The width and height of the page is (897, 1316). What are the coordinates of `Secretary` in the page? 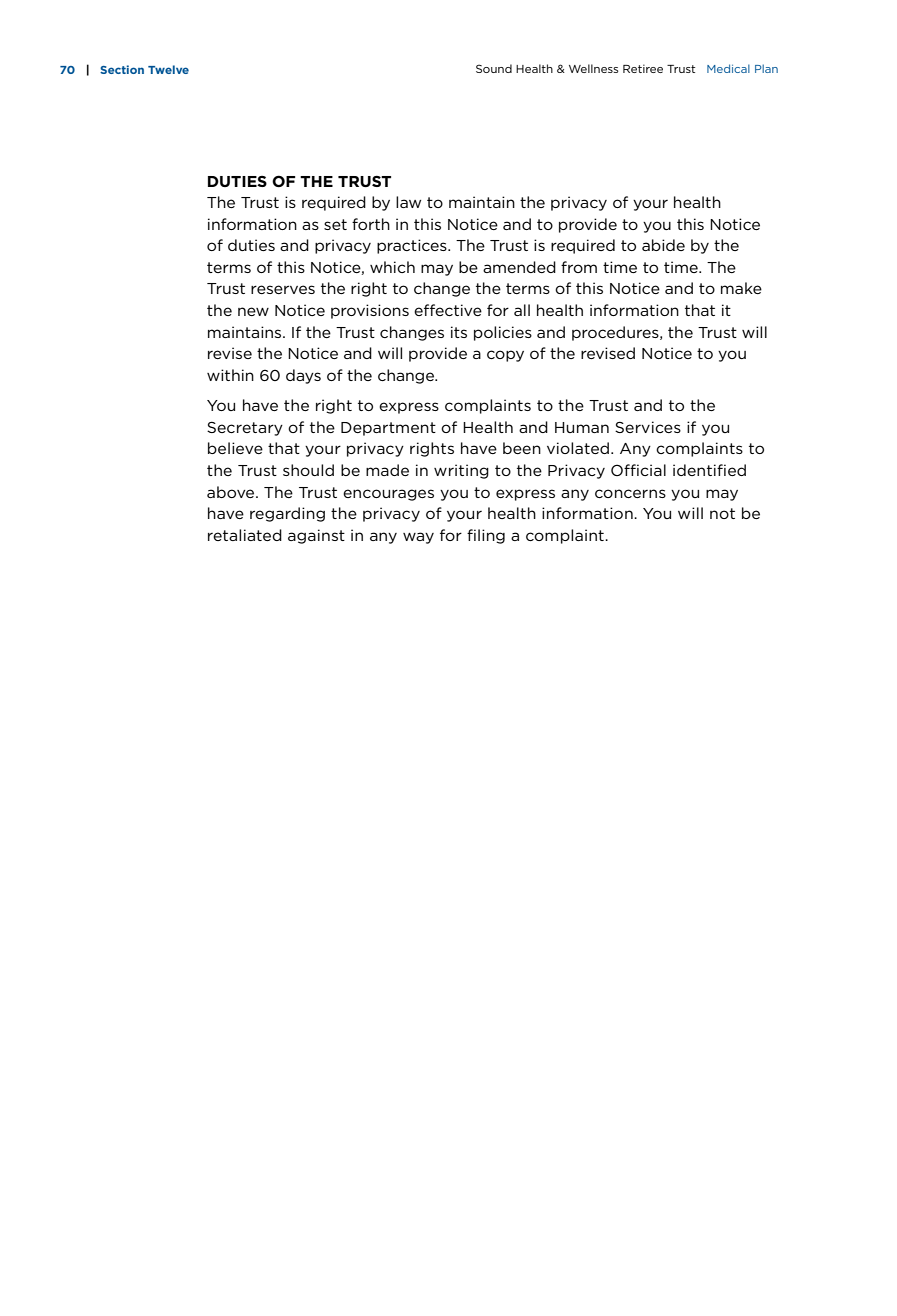 It's located at (245, 429).
